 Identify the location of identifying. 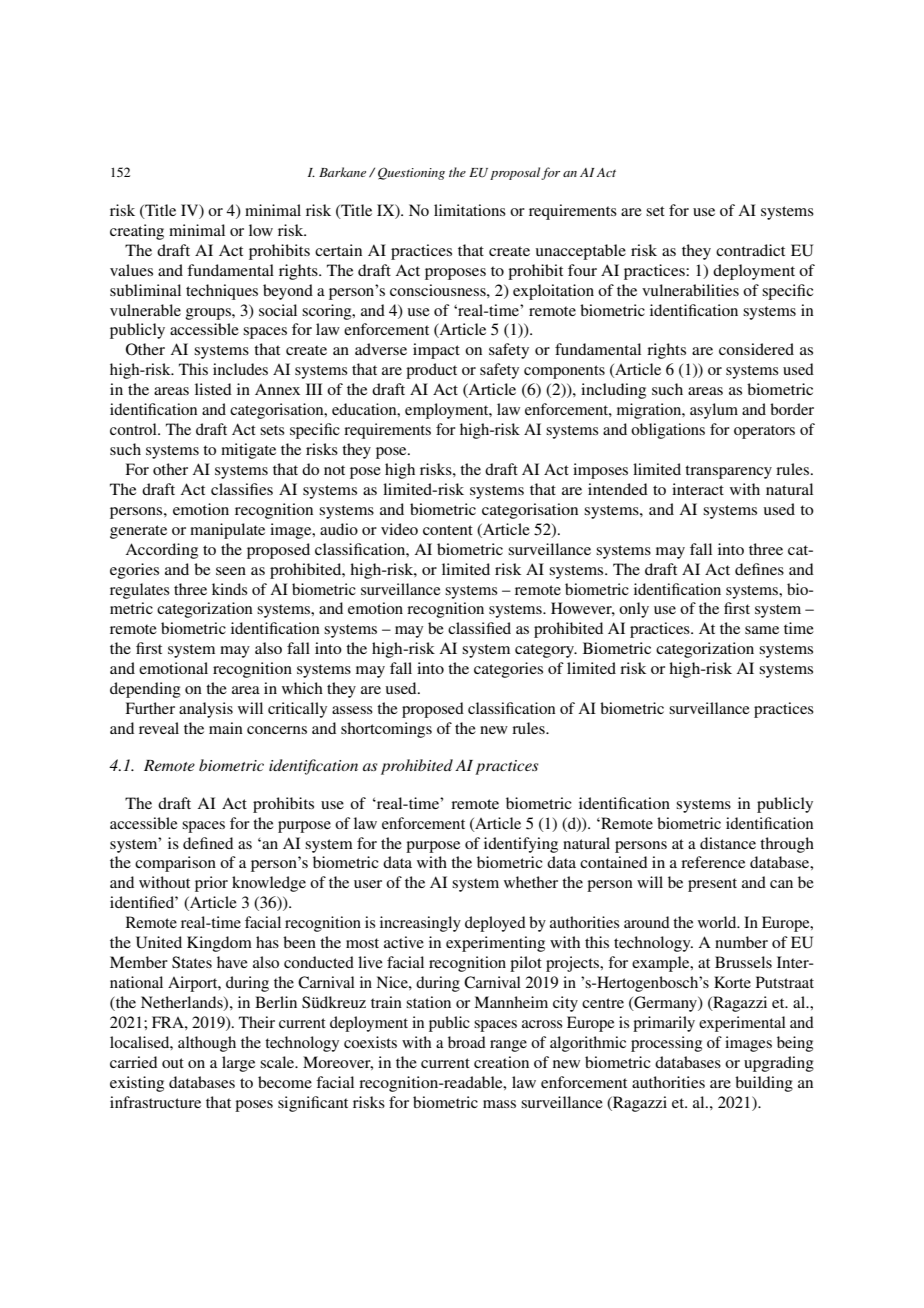
(521, 845).
